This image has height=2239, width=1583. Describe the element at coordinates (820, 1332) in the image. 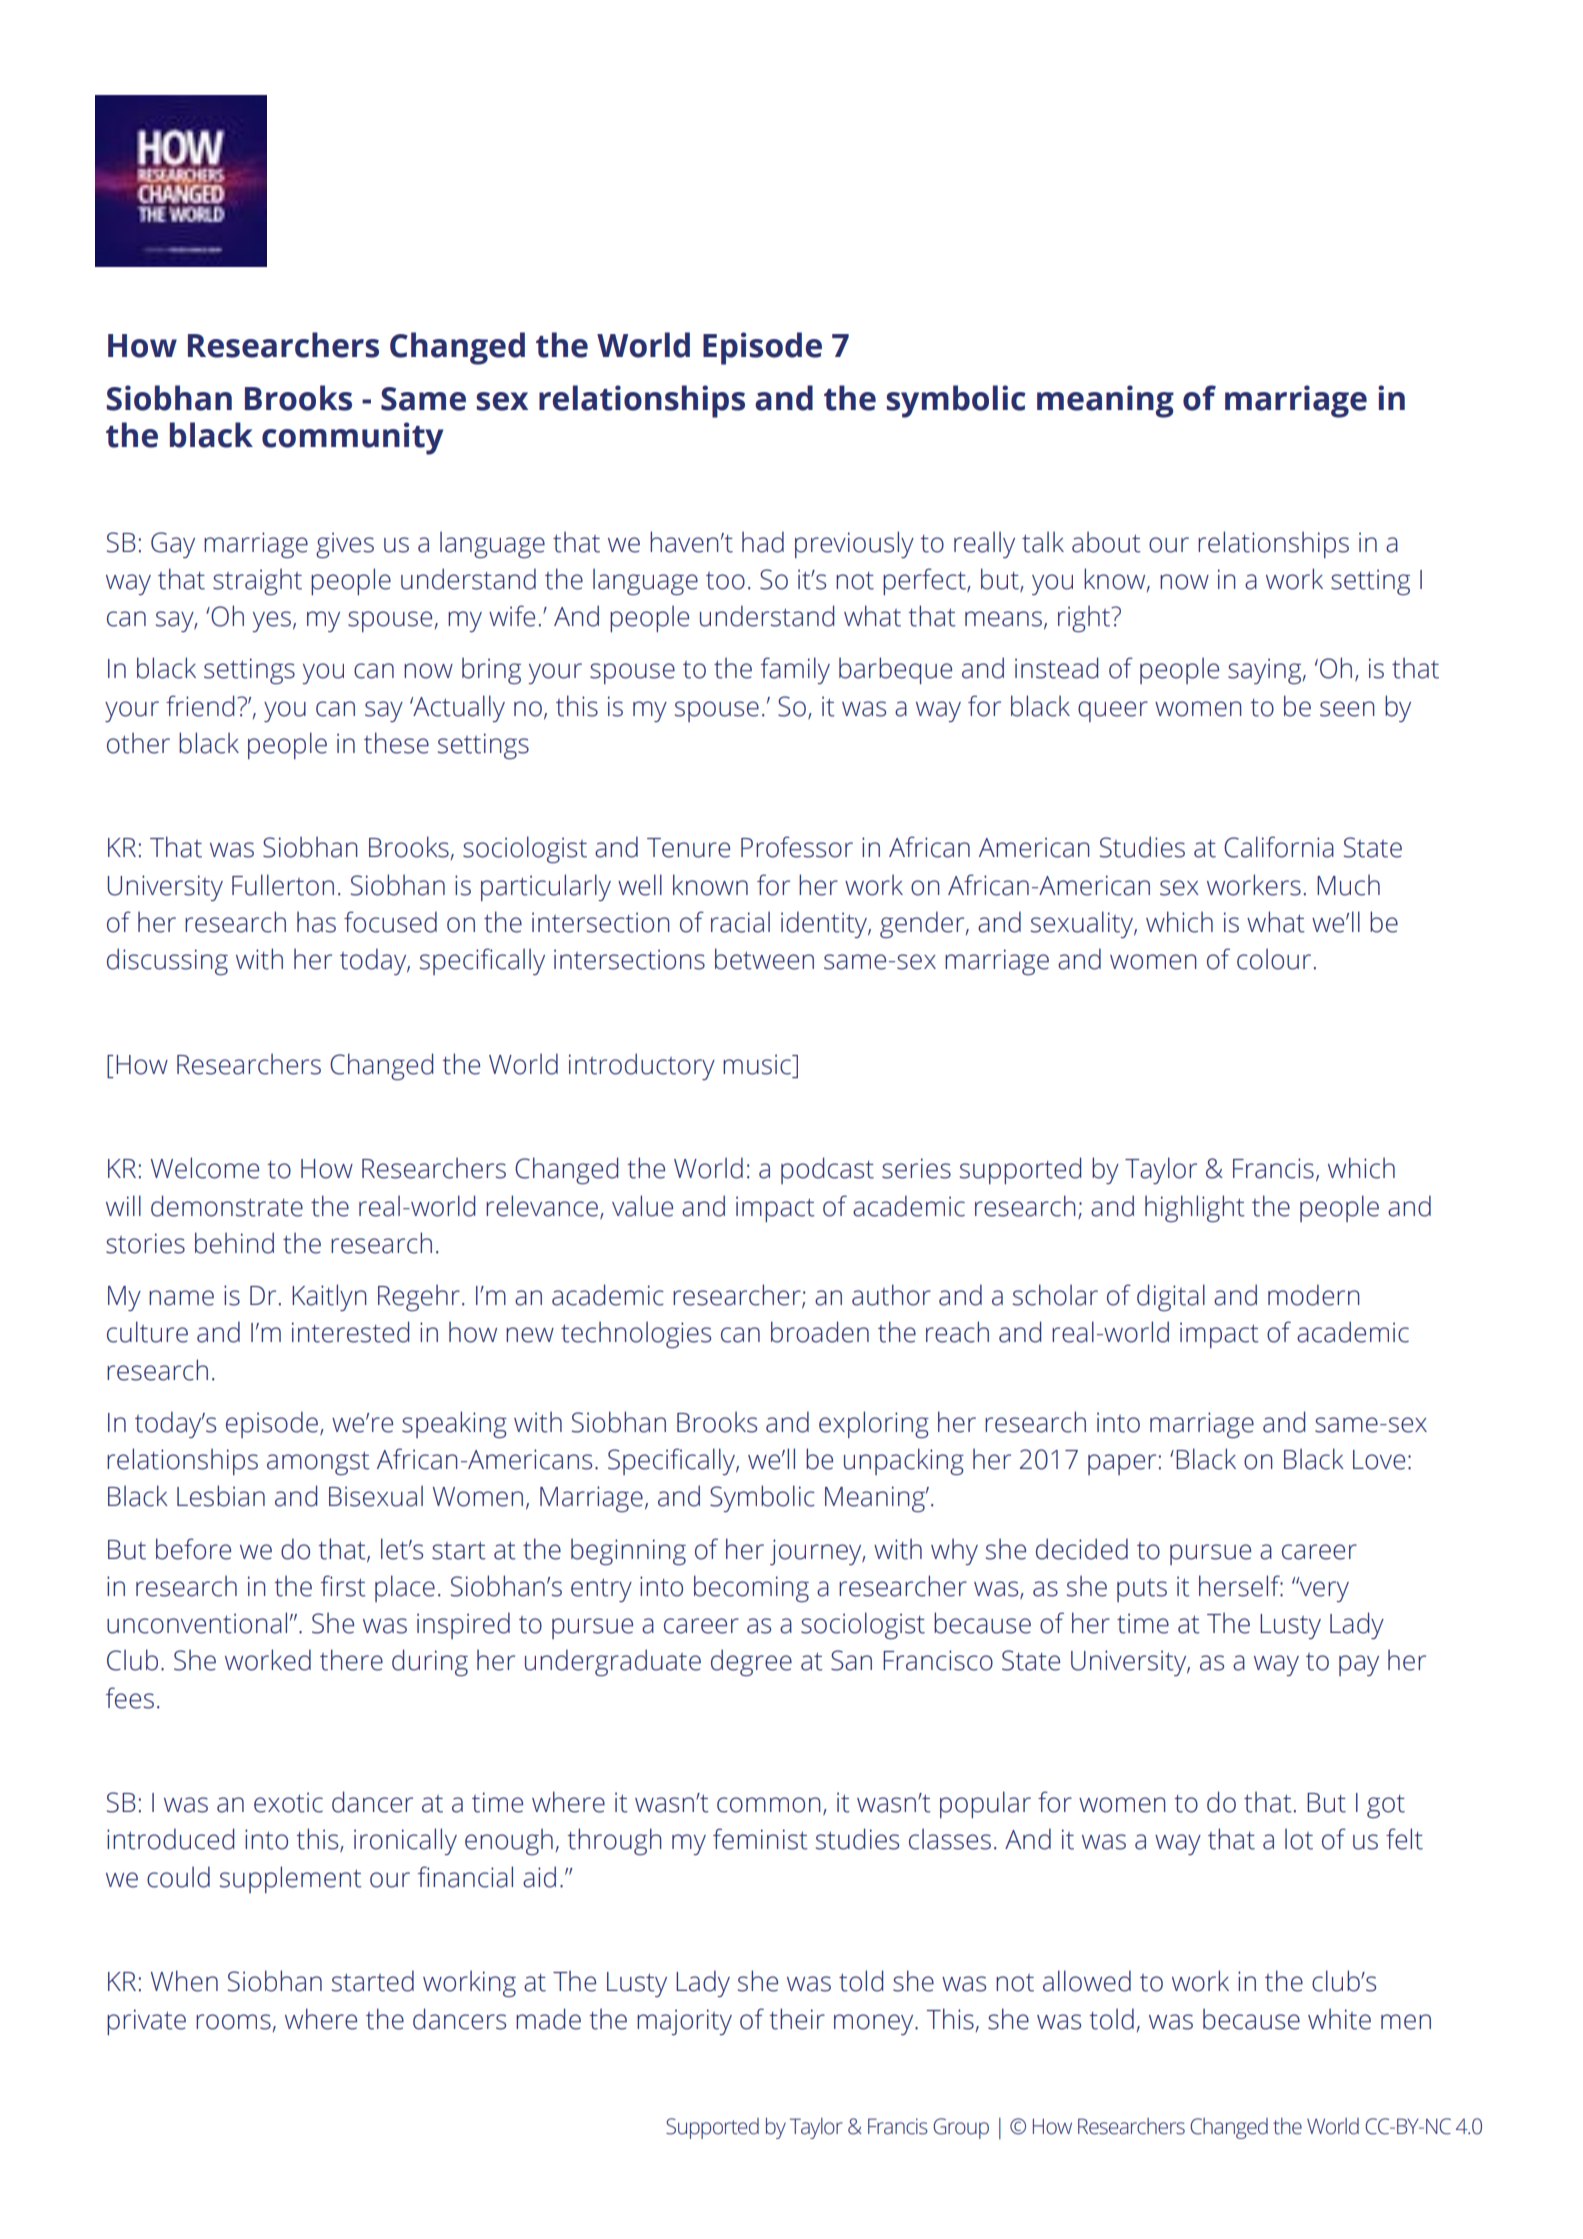

I see `broaden` at that location.
